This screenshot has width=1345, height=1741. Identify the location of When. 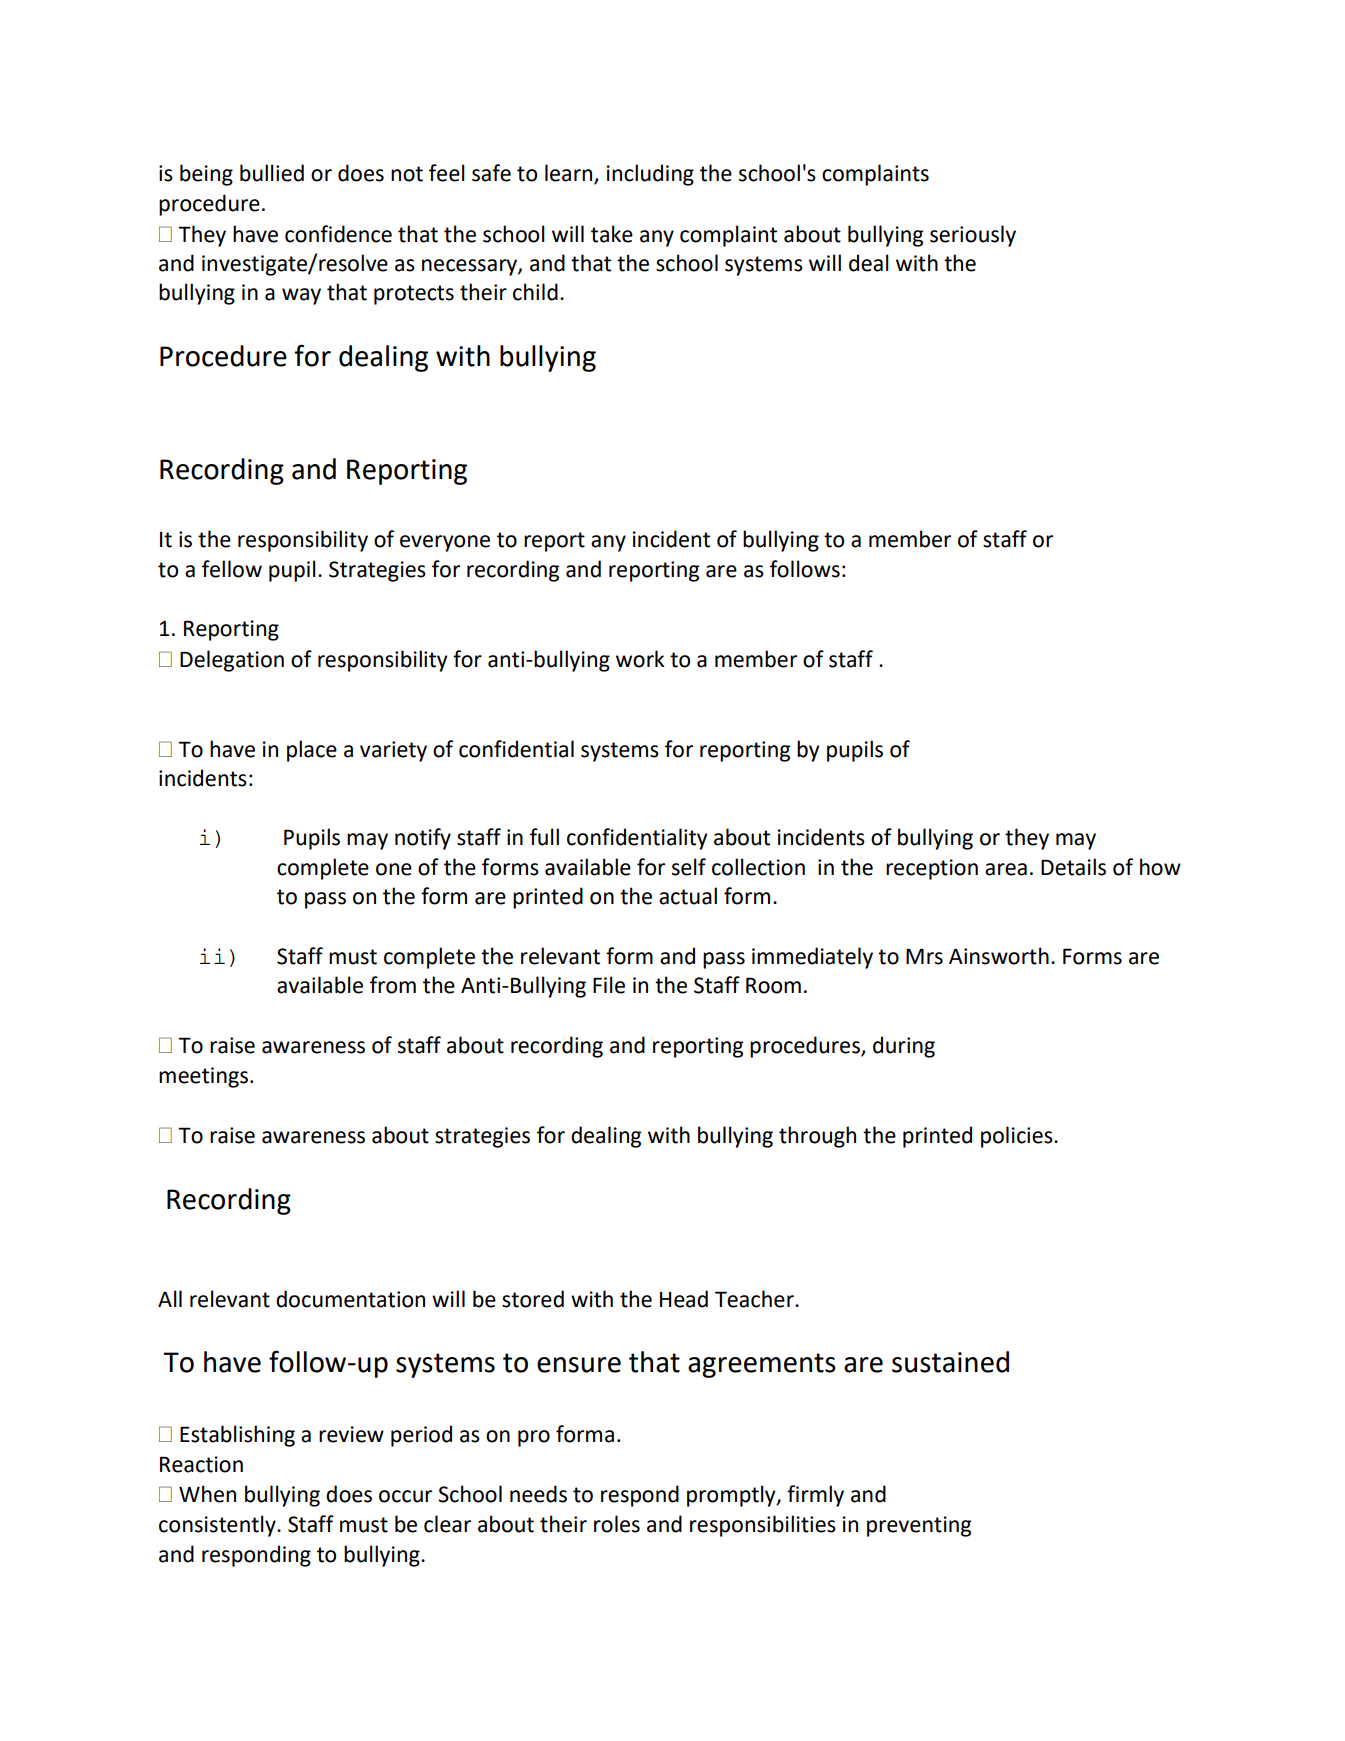
(207, 1494).
